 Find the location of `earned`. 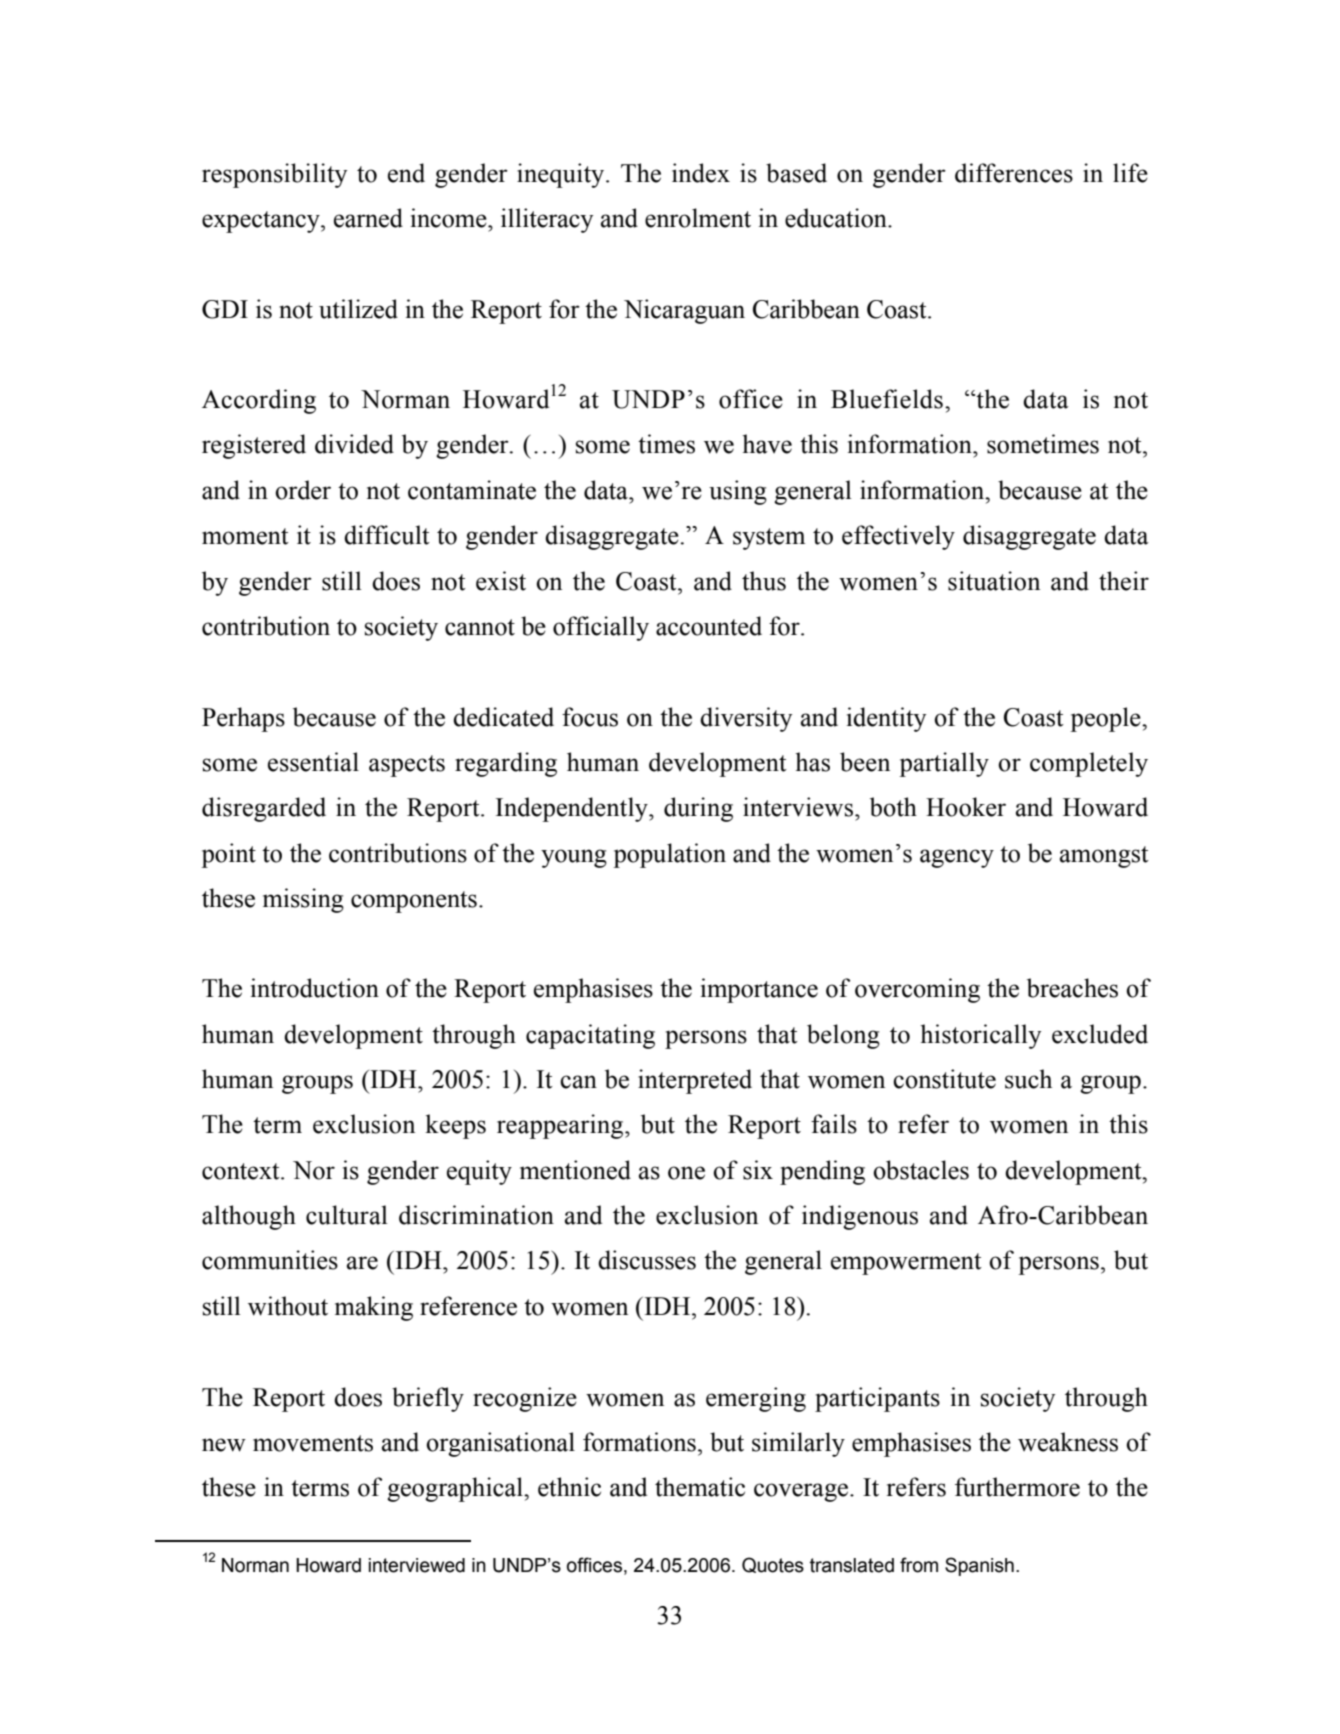

earned is located at coordinates (368, 218).
